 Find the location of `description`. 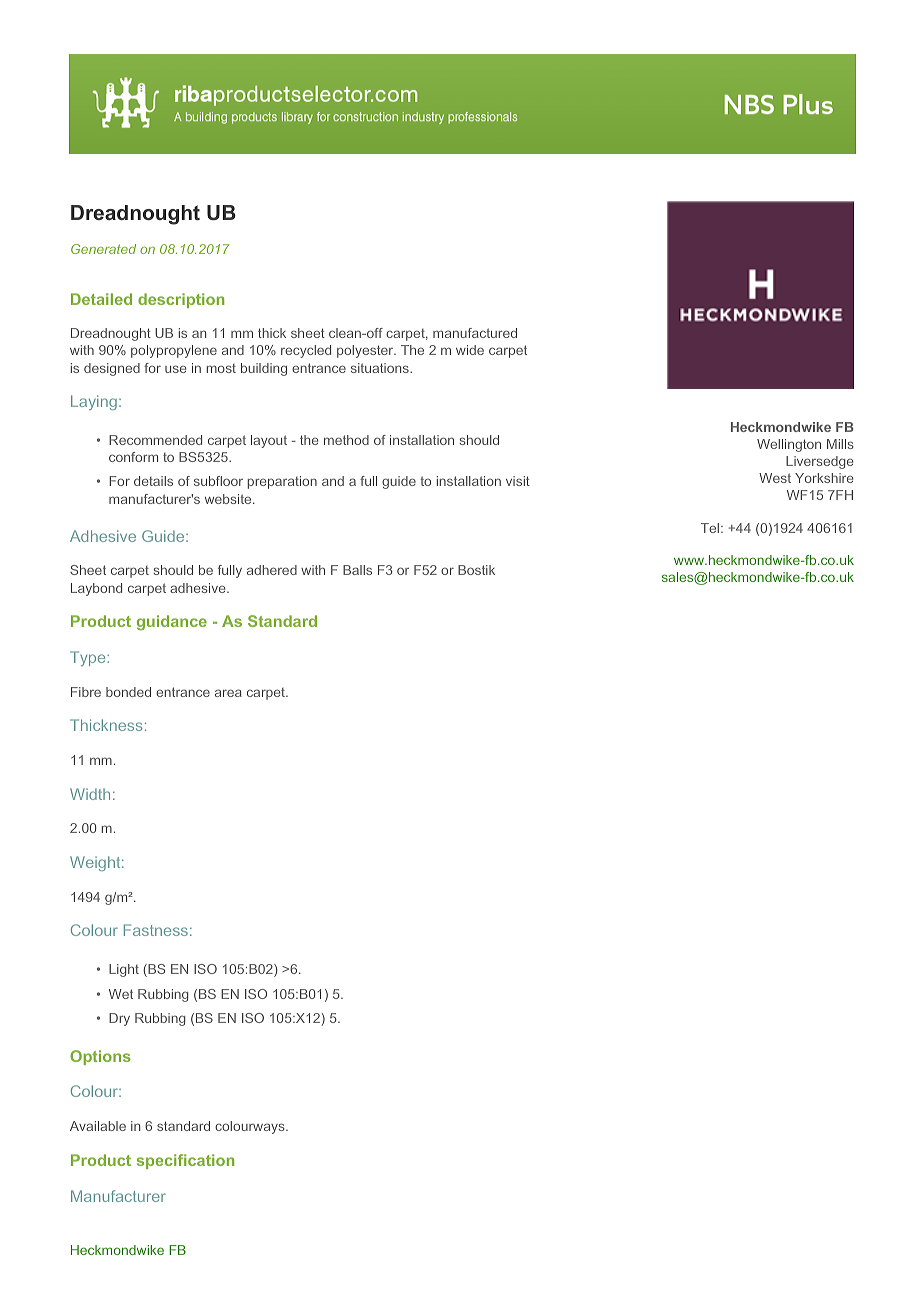

description is located at coordinates (181, 300).
